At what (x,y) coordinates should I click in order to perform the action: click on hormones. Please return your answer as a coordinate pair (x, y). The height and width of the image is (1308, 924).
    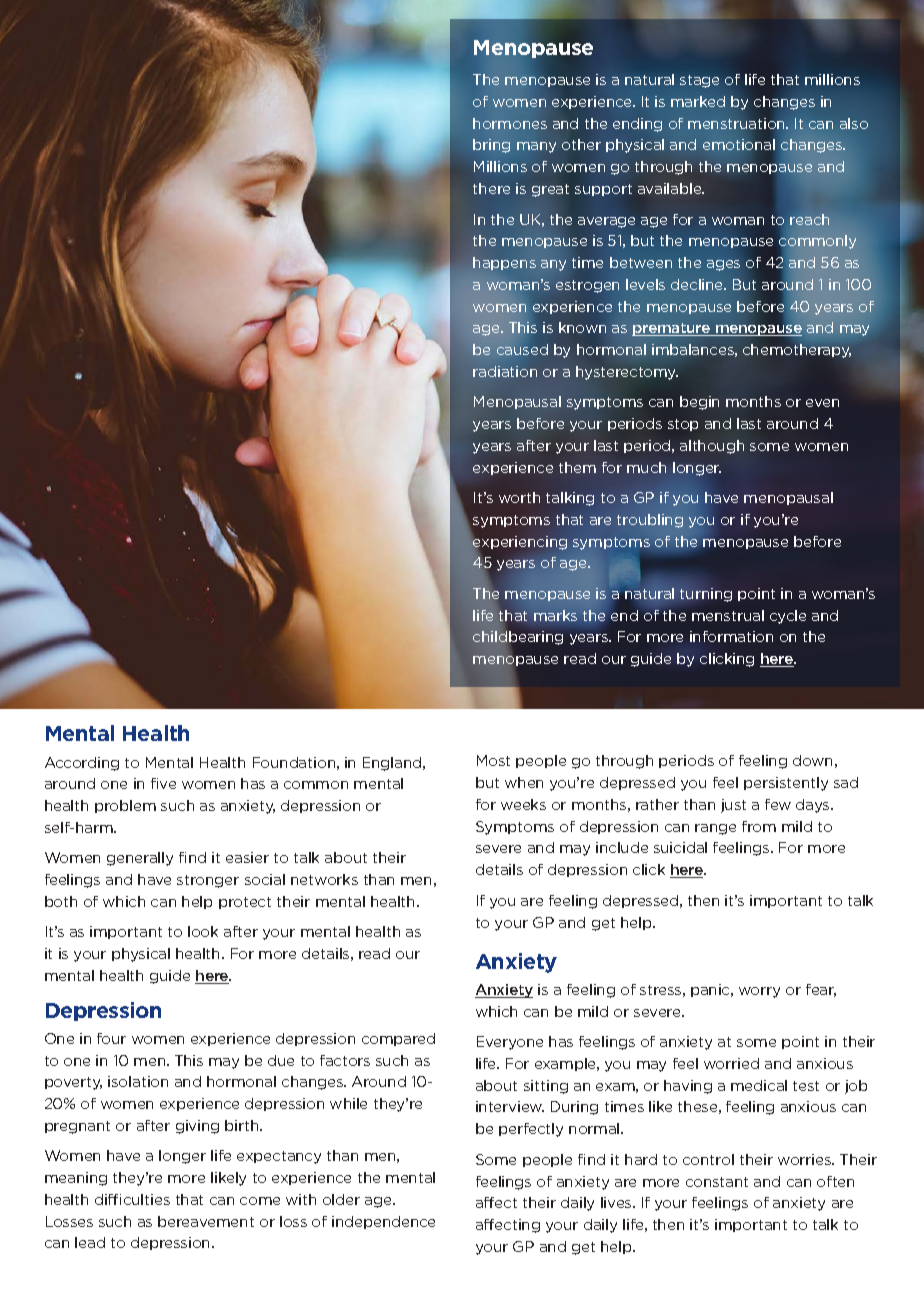
    Looking at the image, I should click on (510, 123).
